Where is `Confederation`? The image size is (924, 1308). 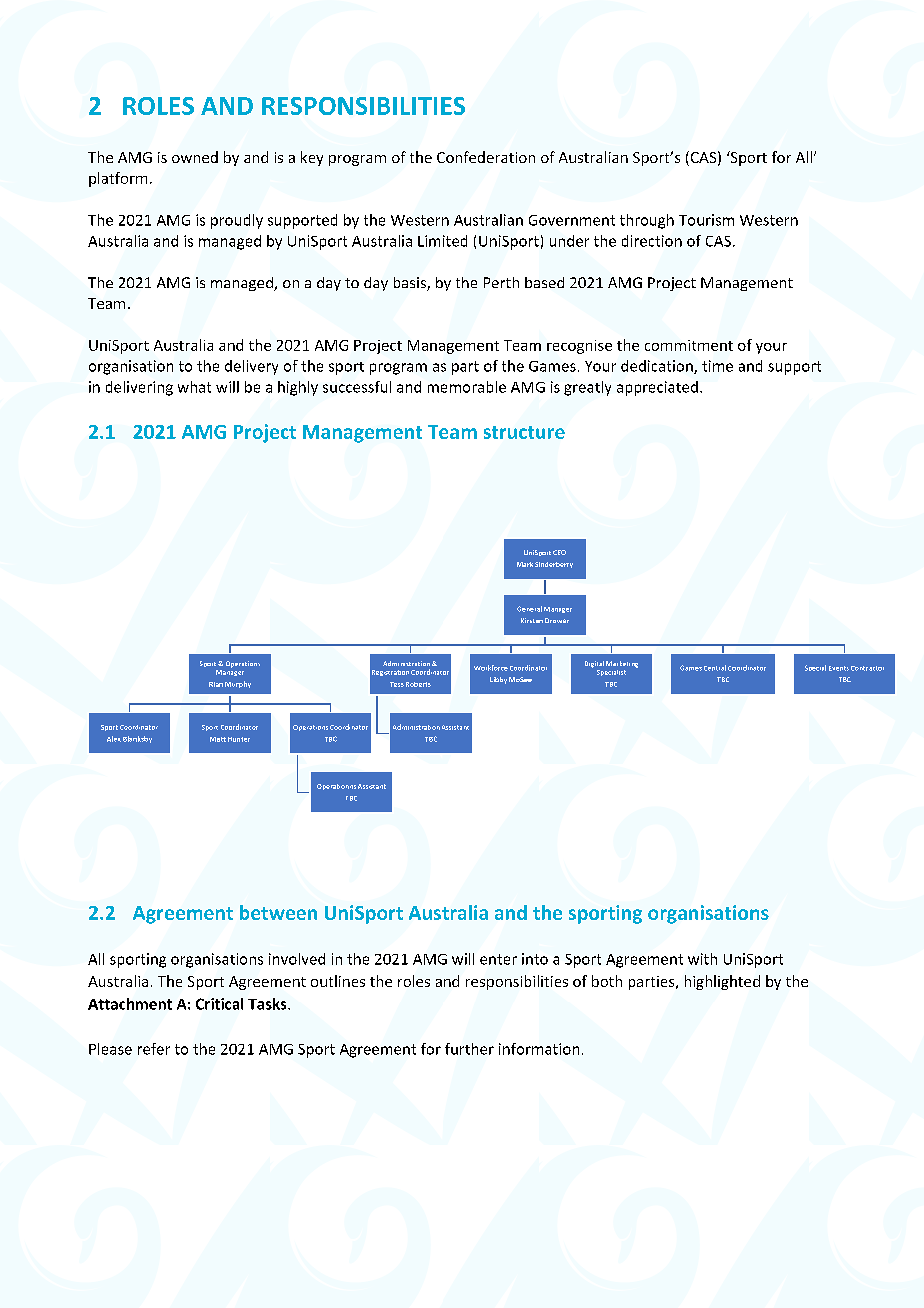
Confederation is located at coordinates (486, 157).
